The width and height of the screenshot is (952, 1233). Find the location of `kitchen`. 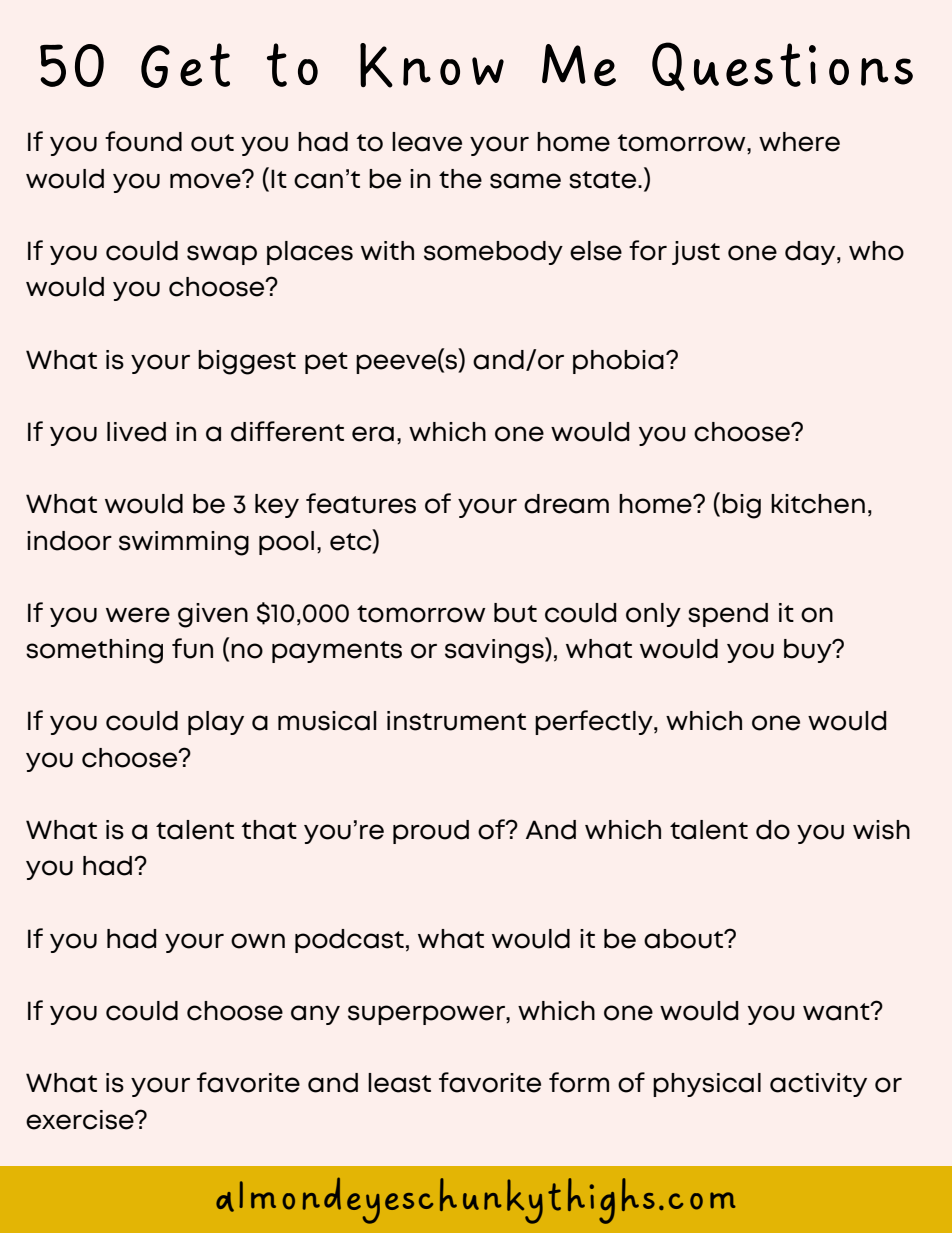

kitchen is located at coordinates (818, 504).
